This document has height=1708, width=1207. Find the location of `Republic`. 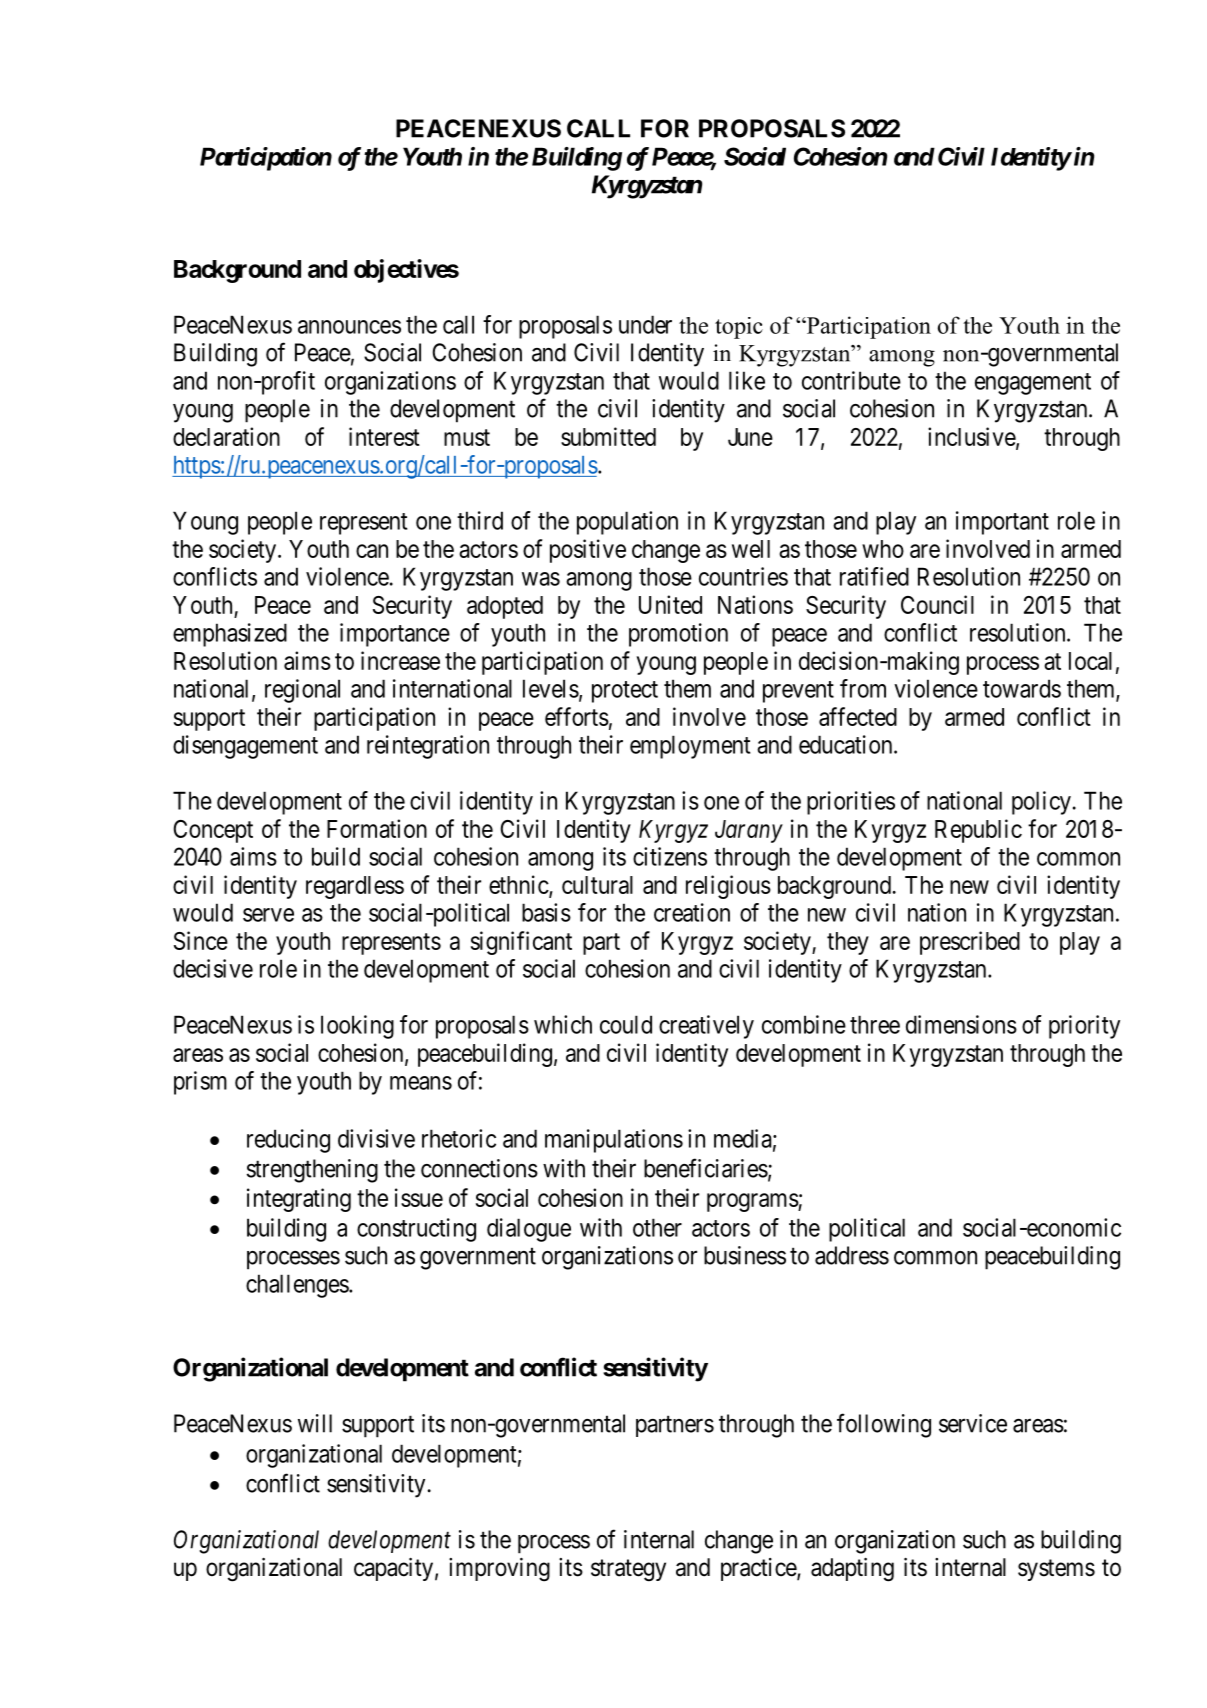

Republic is located at coordinates (978, 831).
